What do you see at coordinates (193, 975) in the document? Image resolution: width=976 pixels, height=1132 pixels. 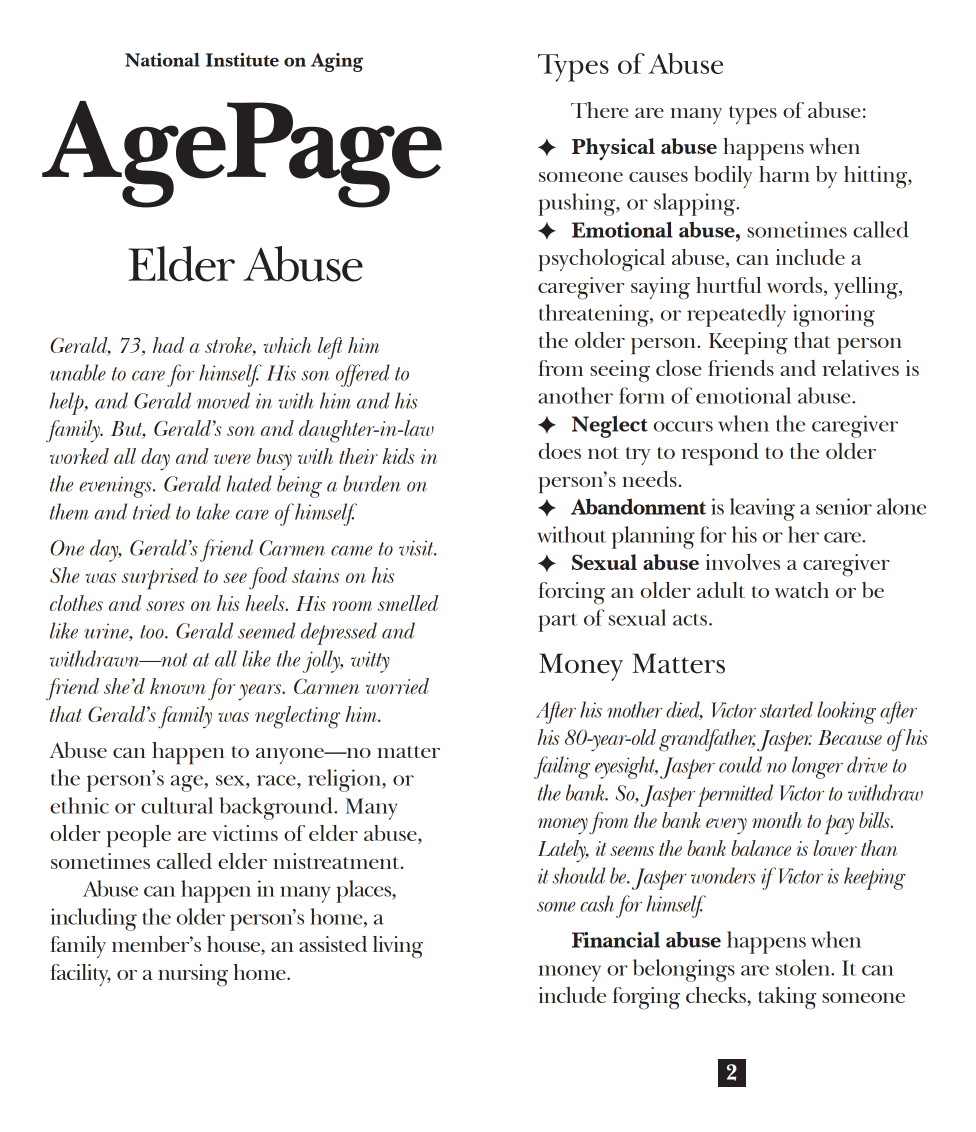 I see `nursing` at bounding box center [193, 975].
